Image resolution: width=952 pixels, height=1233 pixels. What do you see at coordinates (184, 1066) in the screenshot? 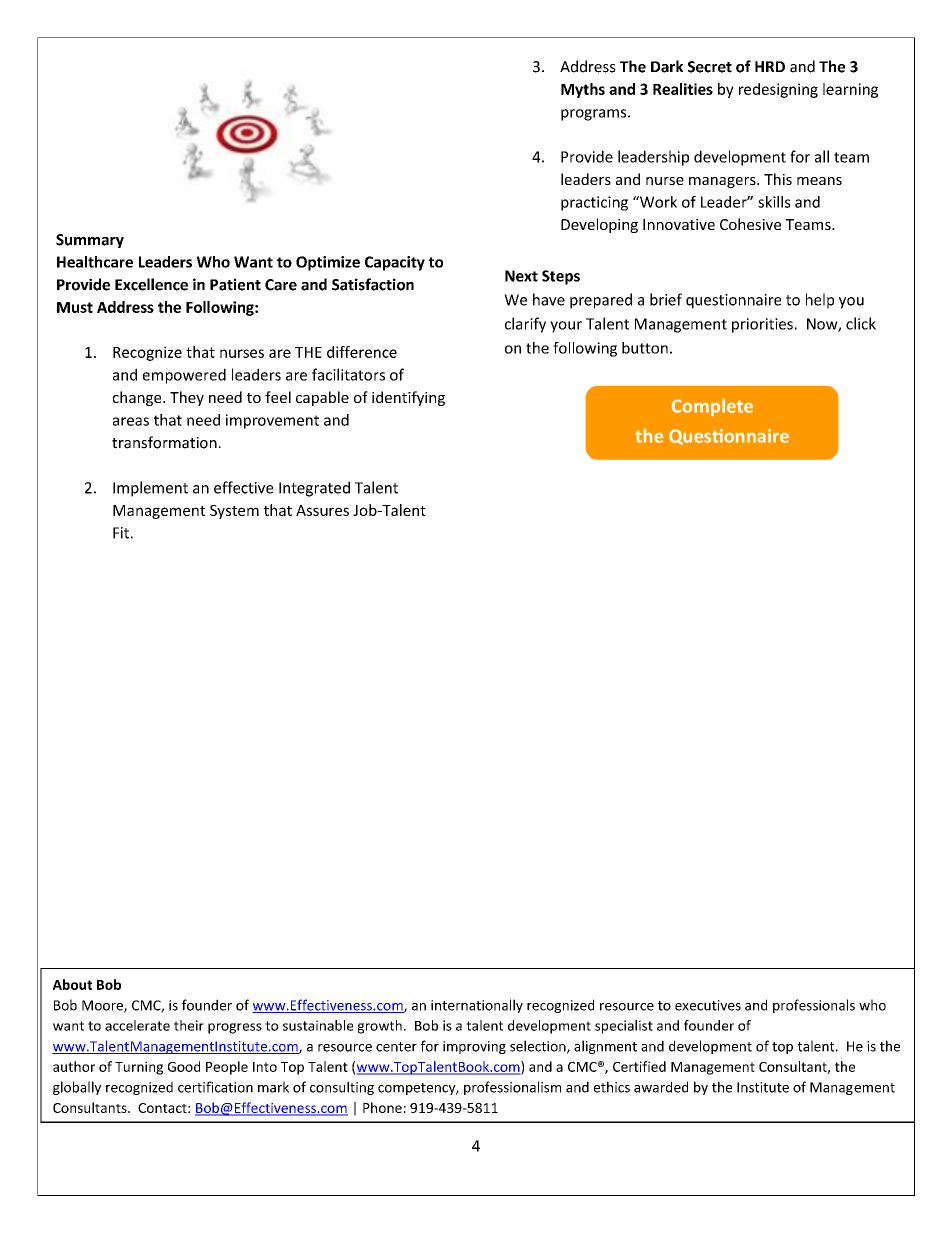
I see `Good` at bounding box center [184, 1066].
